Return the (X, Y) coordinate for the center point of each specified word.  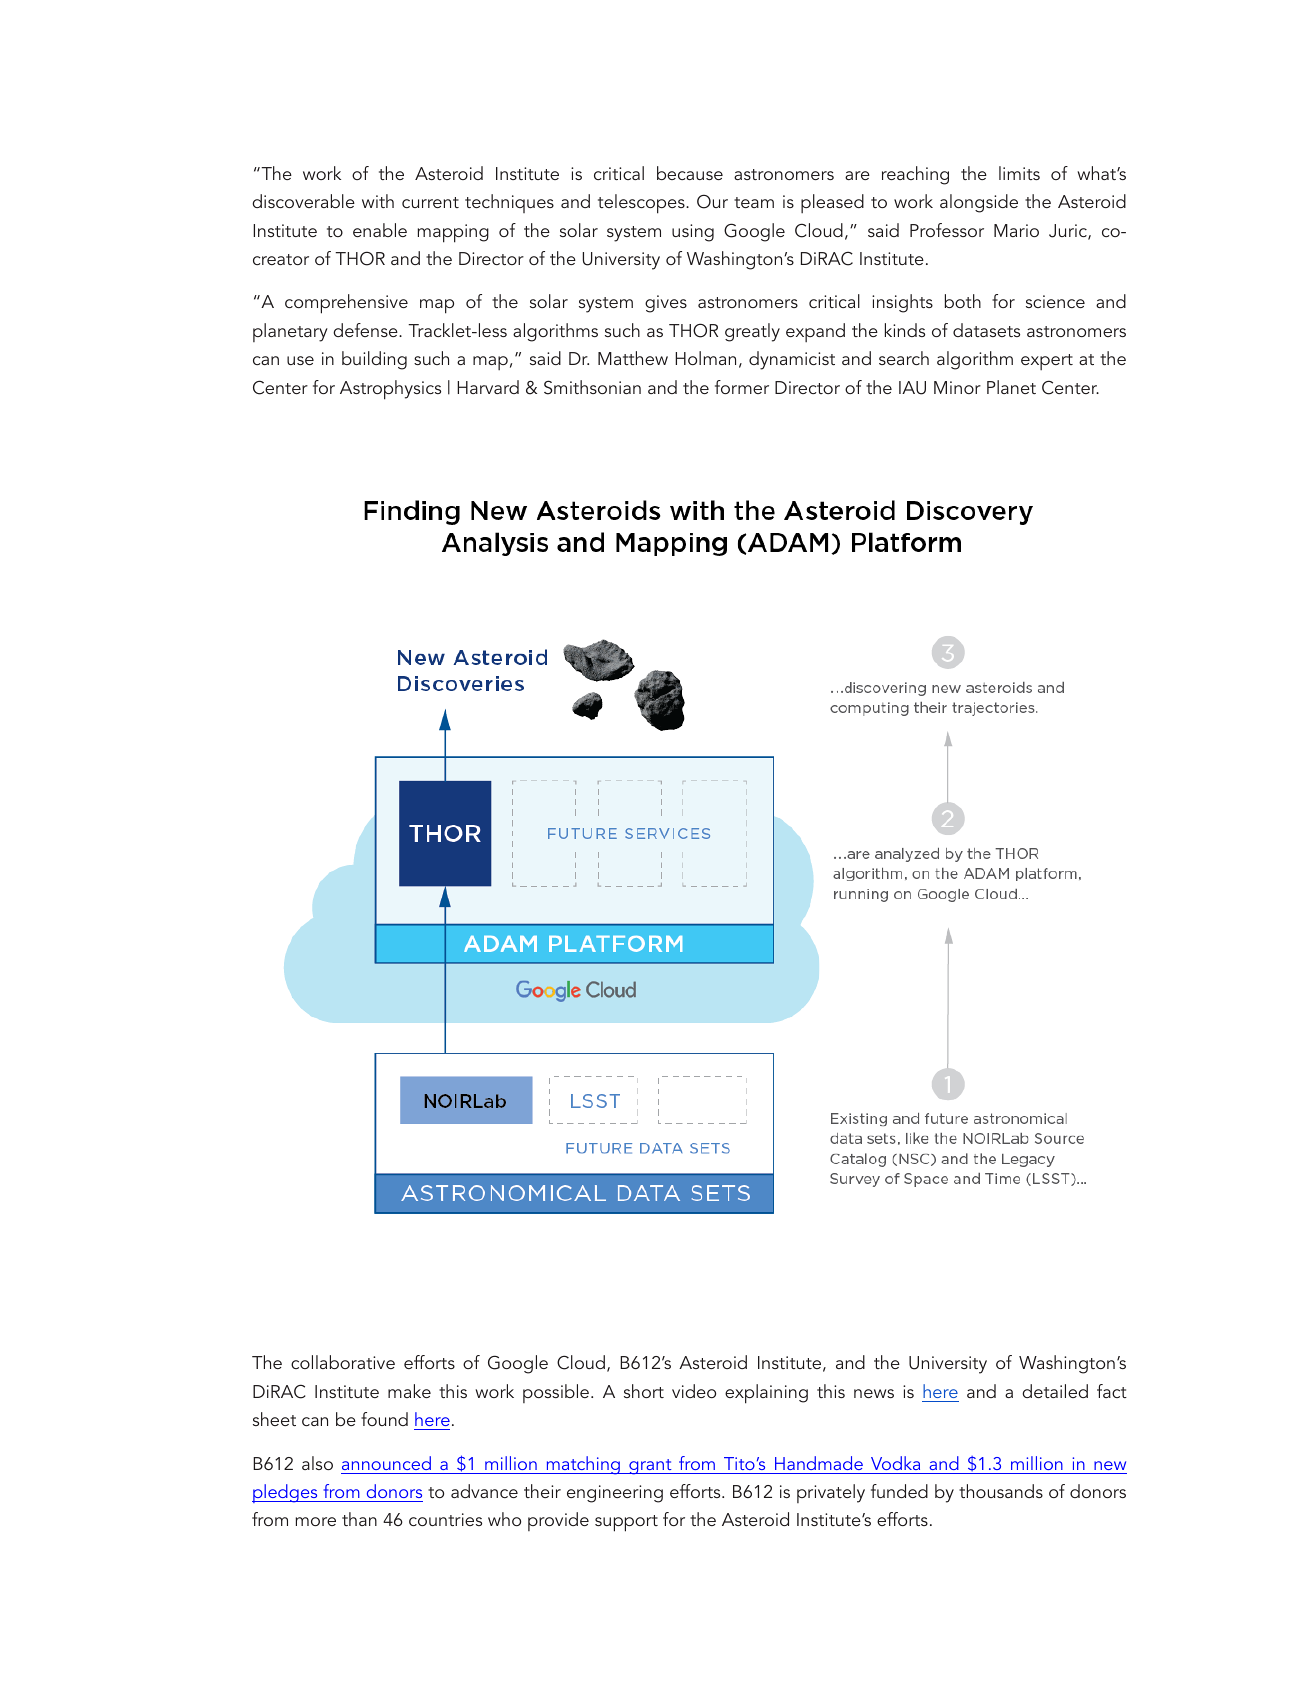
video (694, 1391)
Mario (1016, 230)
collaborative (343, 1362)
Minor (957, 387)
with (378, 201)
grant (650, 1467)
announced (386, 1463)
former (742, 387)
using (693, 233)
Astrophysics (390, 390)
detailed (1055, 1391)
